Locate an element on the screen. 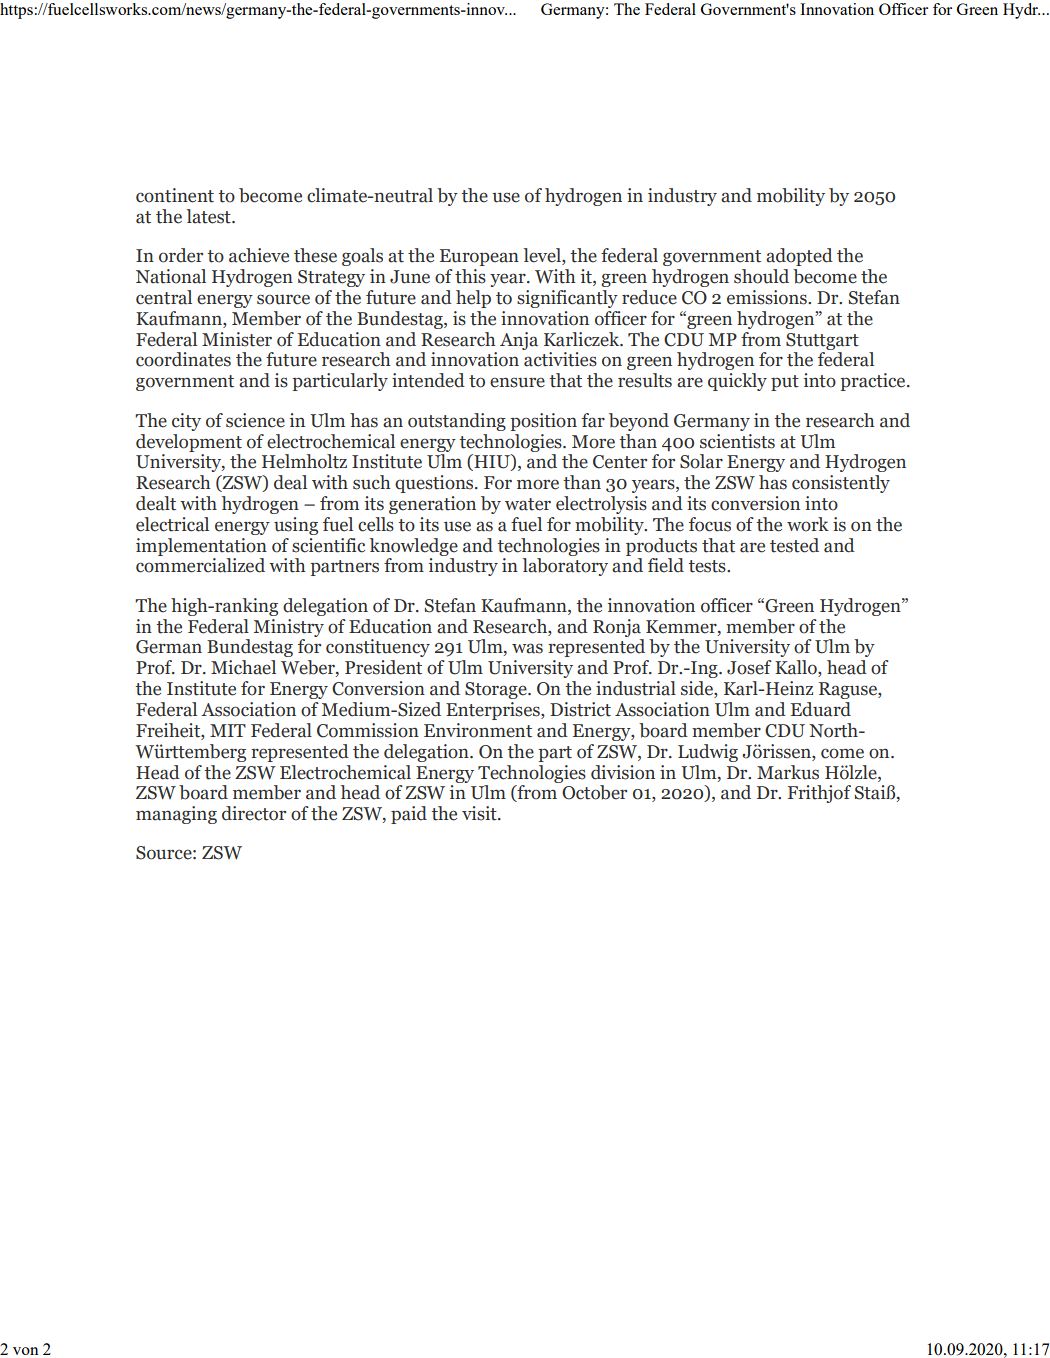 This screenshot has height=1358, width=1050. von is located at coordinates (26, 1351).
